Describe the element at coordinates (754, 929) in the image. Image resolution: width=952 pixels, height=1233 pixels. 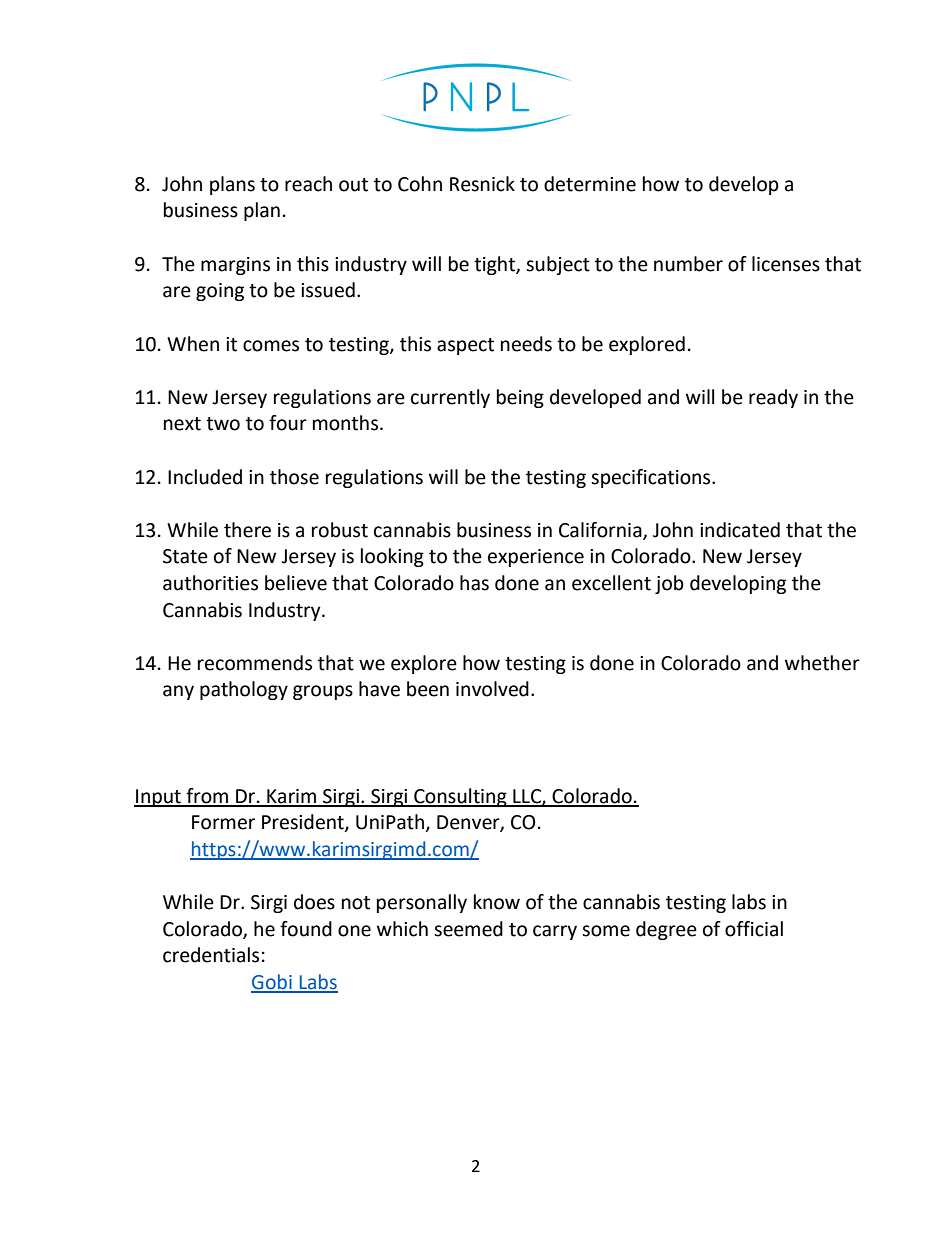
I see `official` at that location.
